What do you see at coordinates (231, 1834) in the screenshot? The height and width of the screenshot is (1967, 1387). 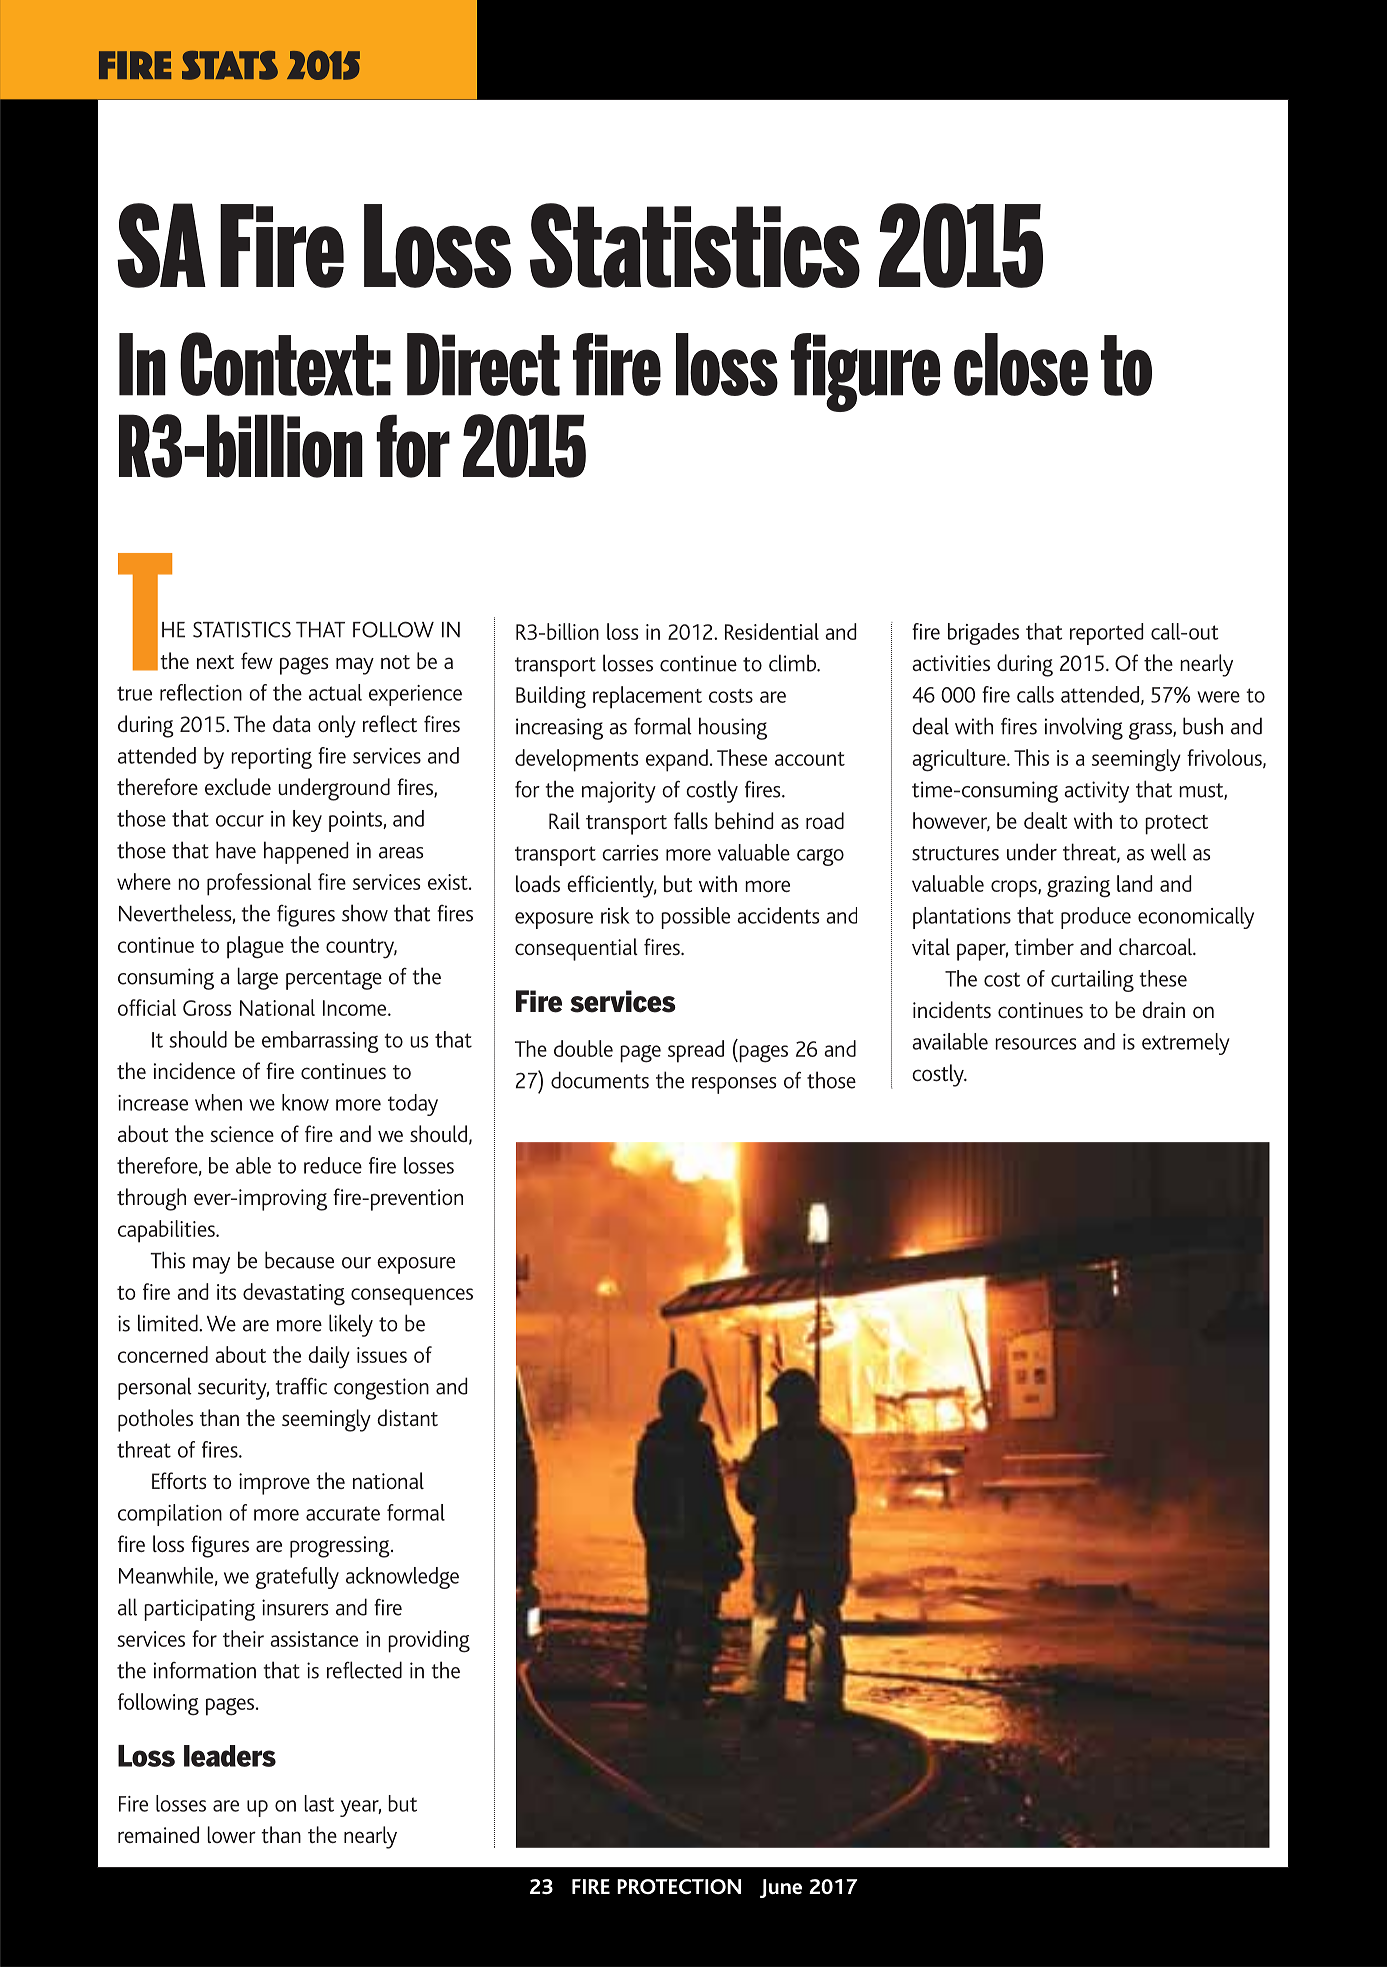 I see `lower` at bounding box center [231, 1834].
